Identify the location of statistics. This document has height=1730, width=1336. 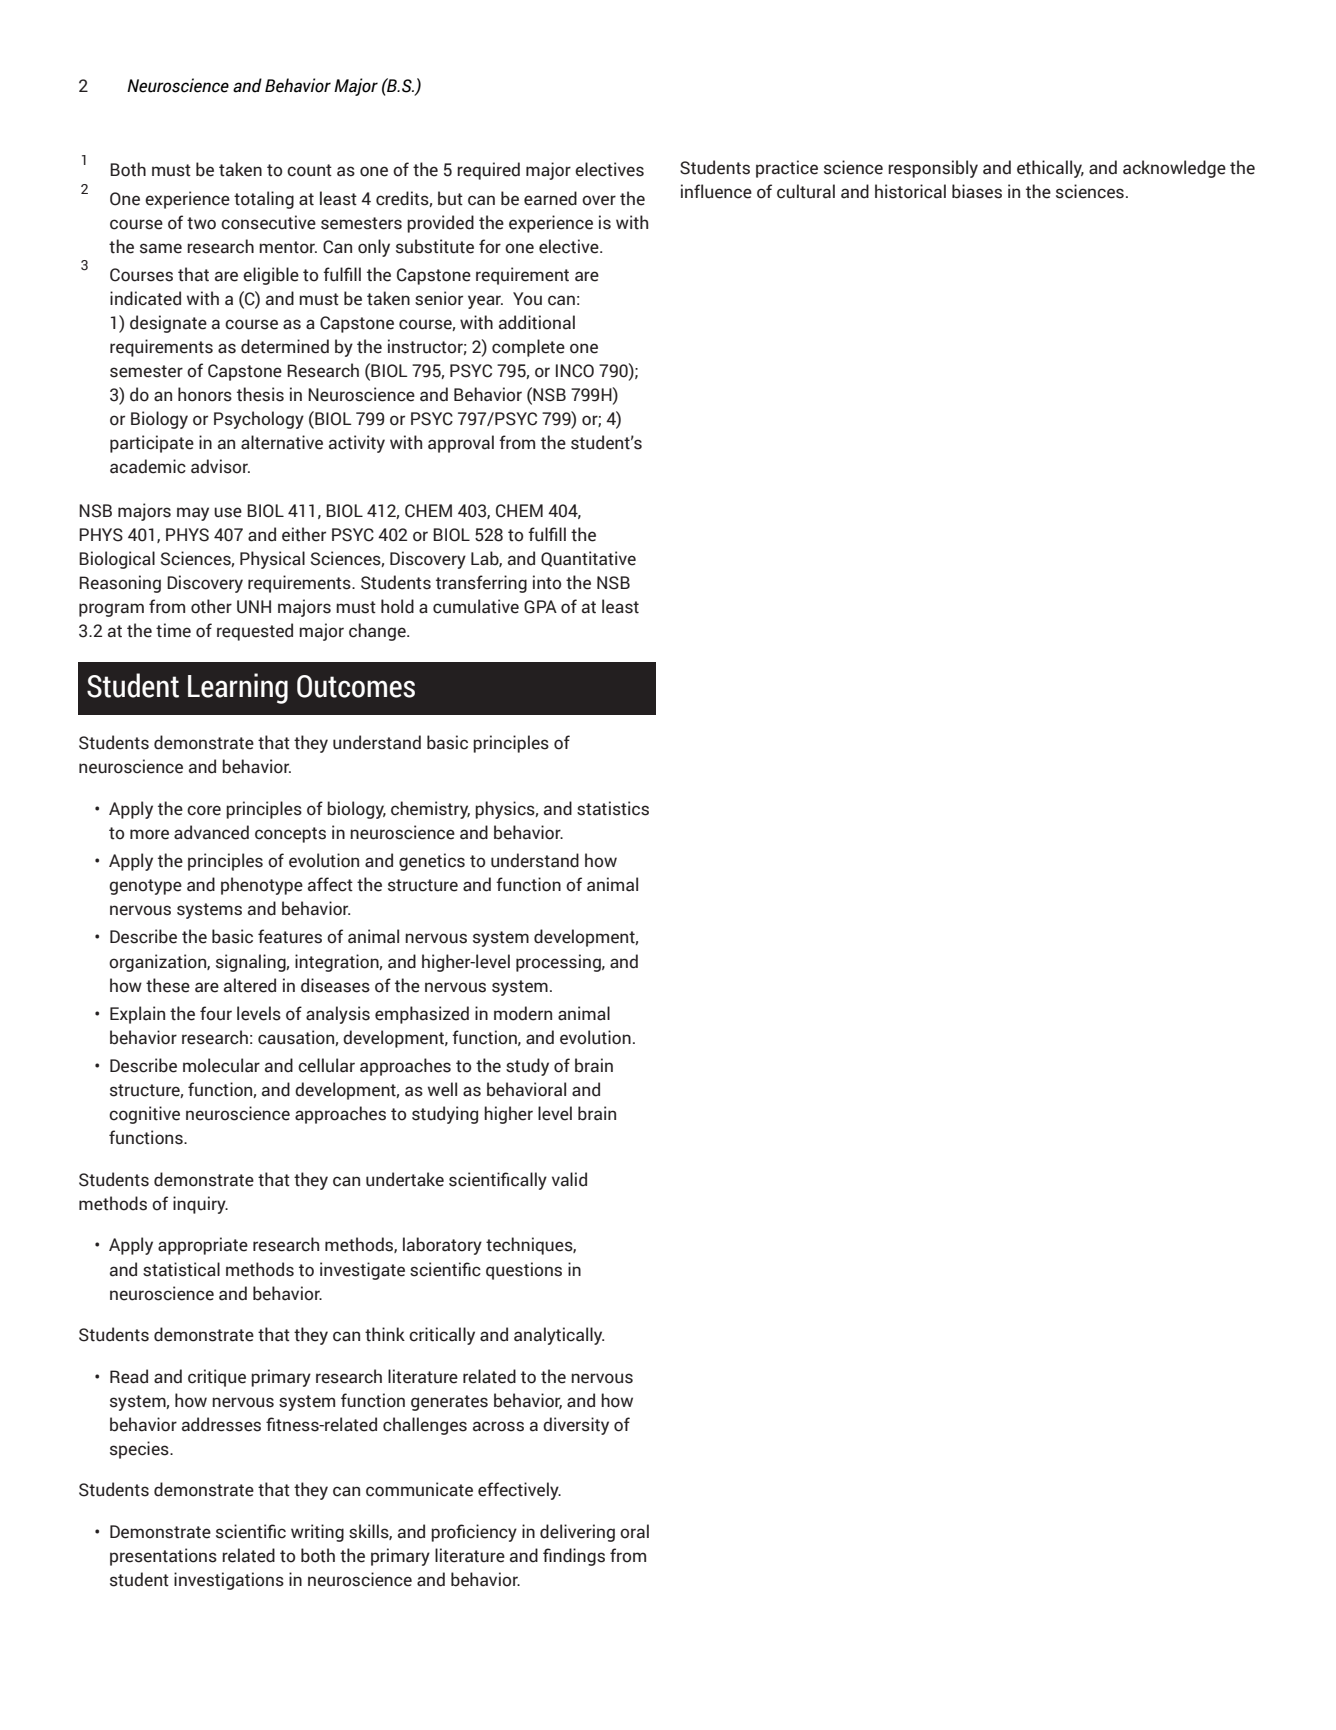
(613, 808).
